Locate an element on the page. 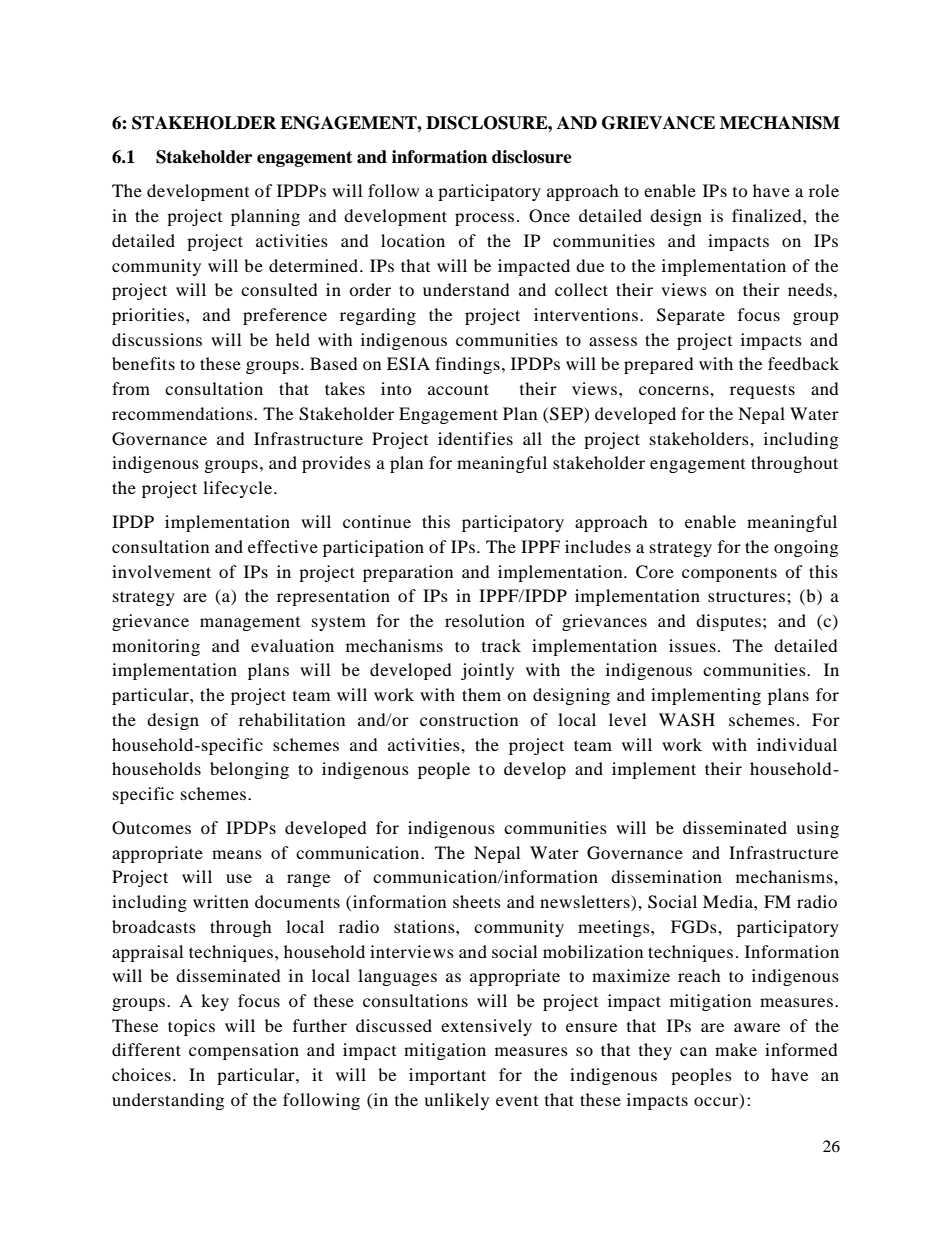 The width and height of the document is (952, 1233). individual is located at coordinates (797, 744).
